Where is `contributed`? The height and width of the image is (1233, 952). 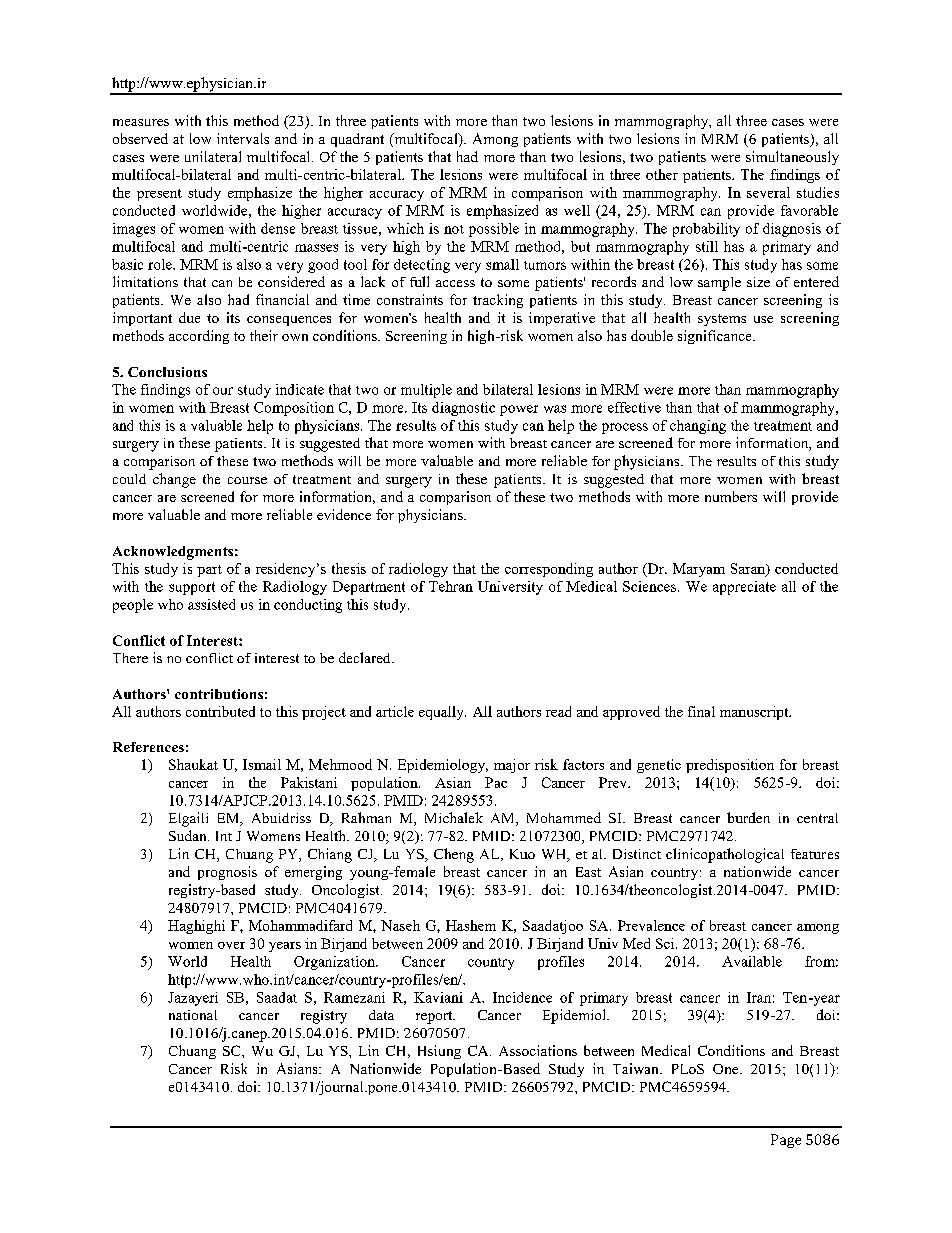
contributed is located at coordinates (220, 711).
